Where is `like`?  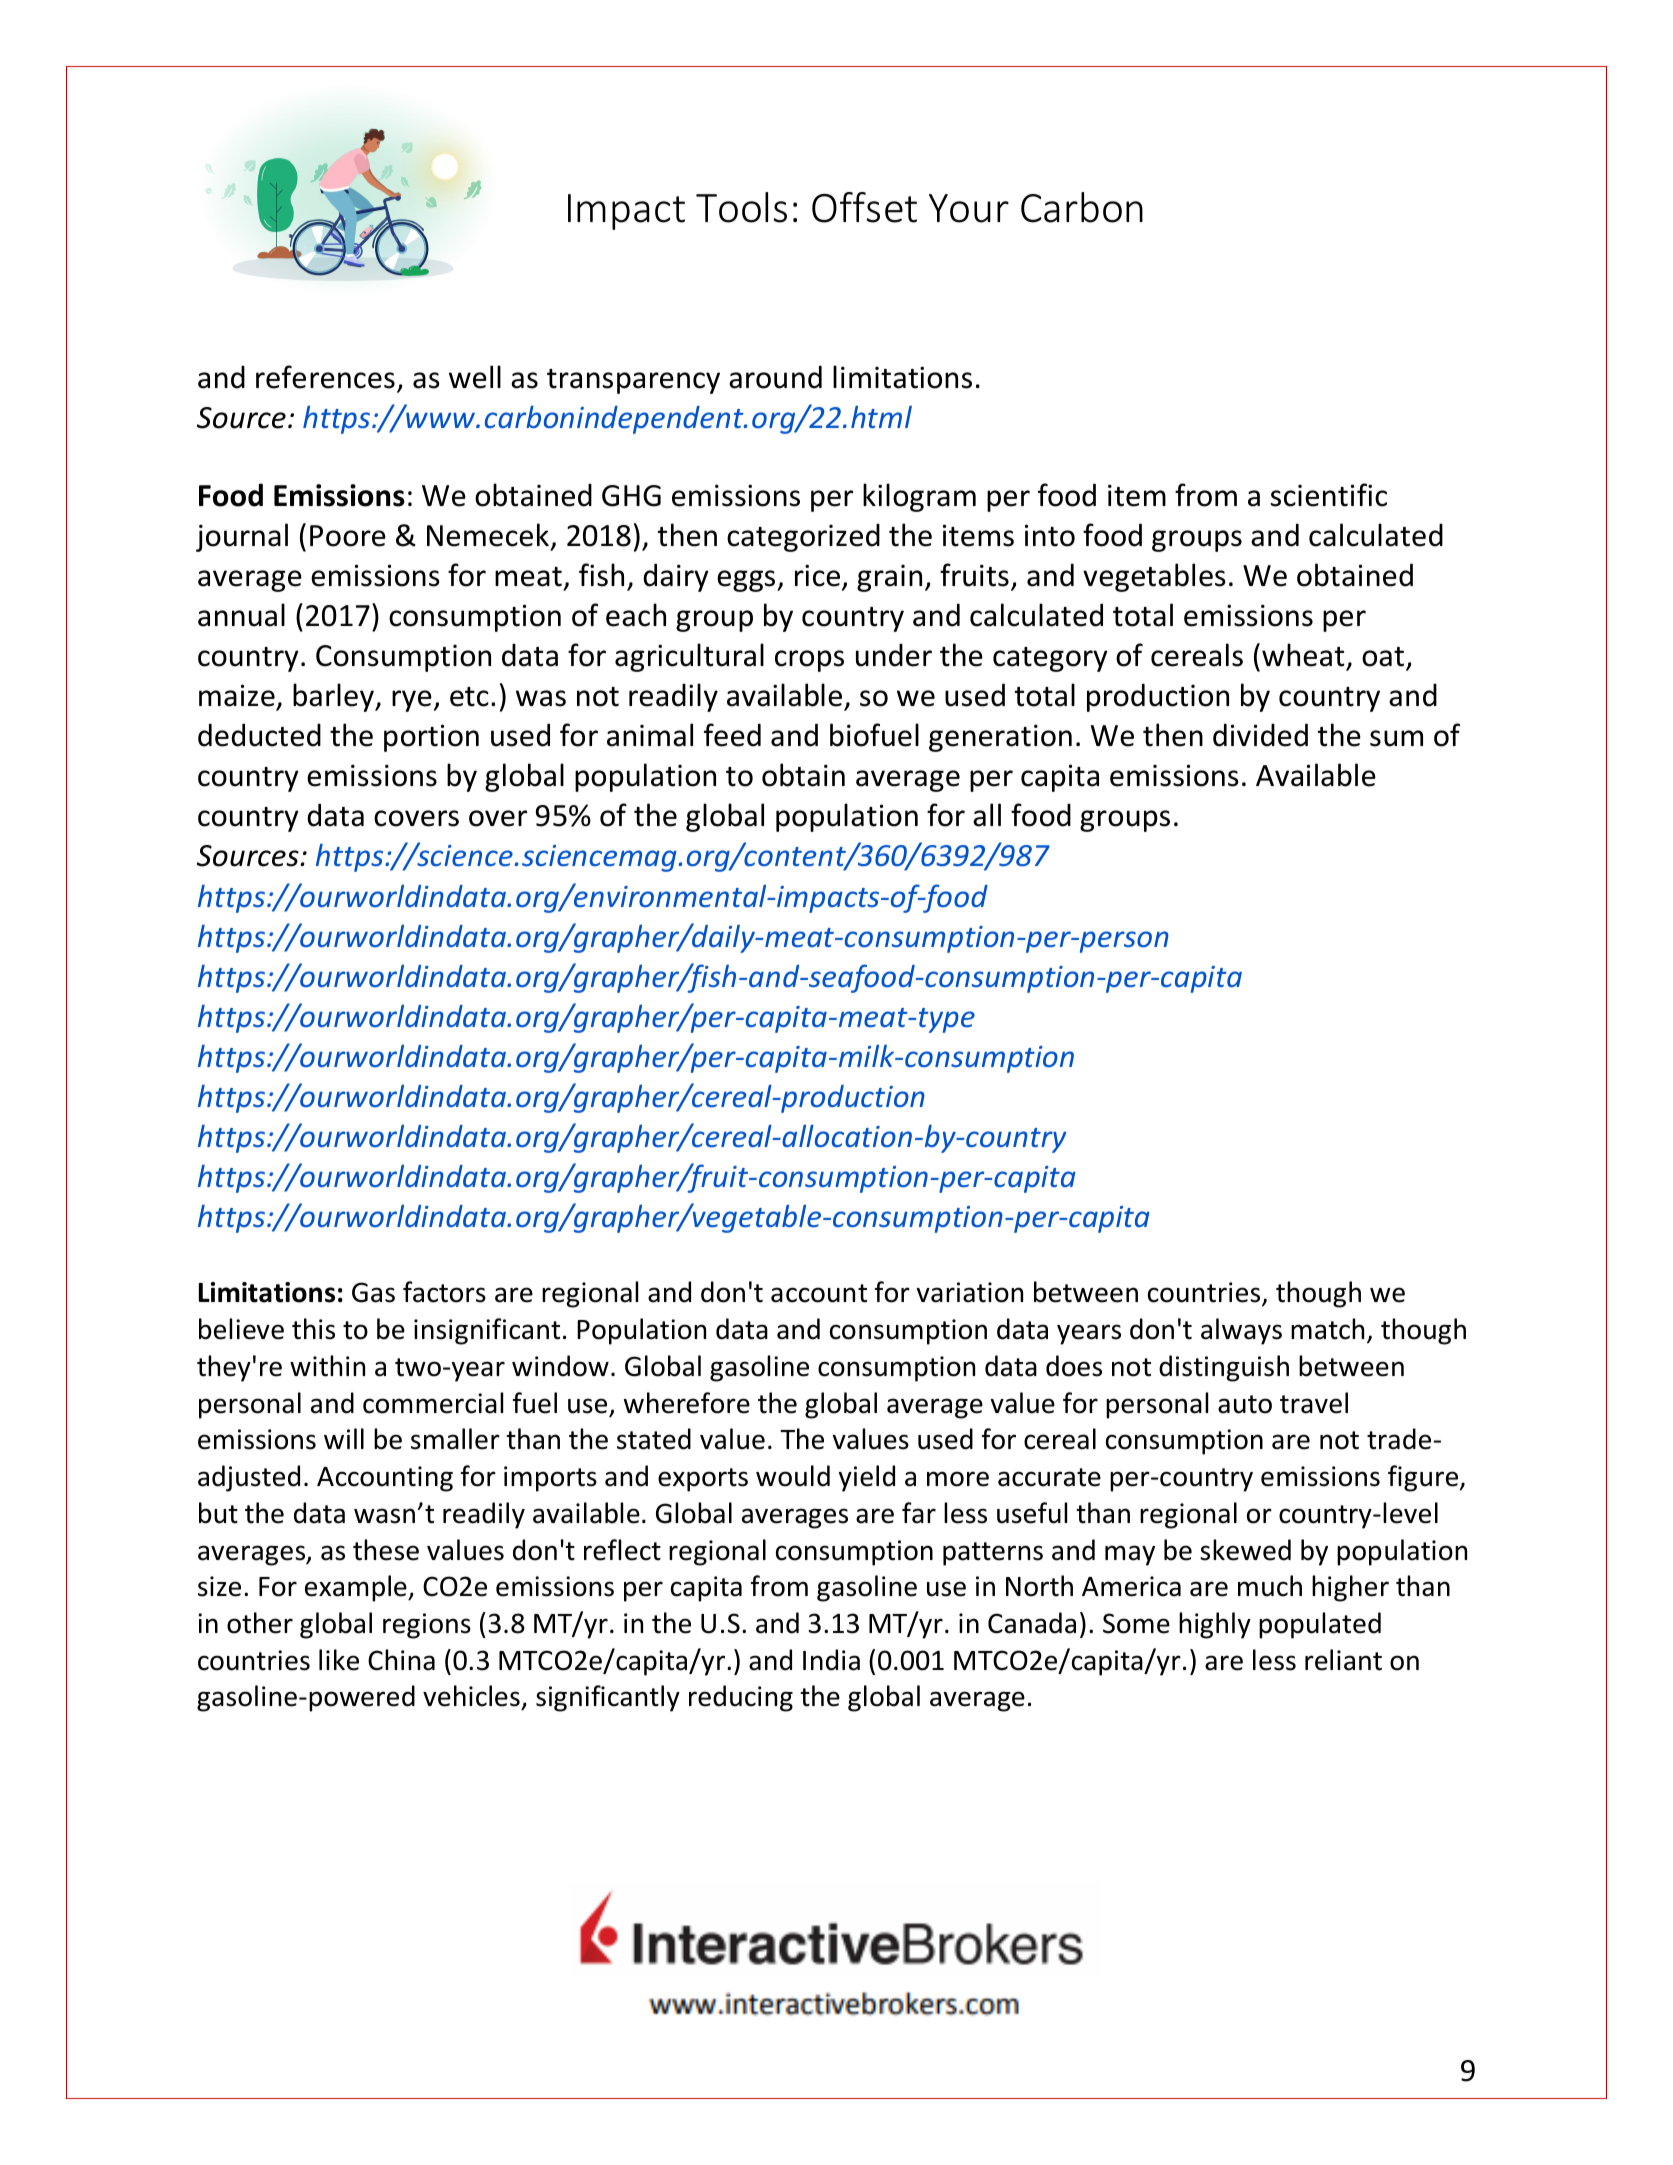 like is located at coordinates (339, 1660).
